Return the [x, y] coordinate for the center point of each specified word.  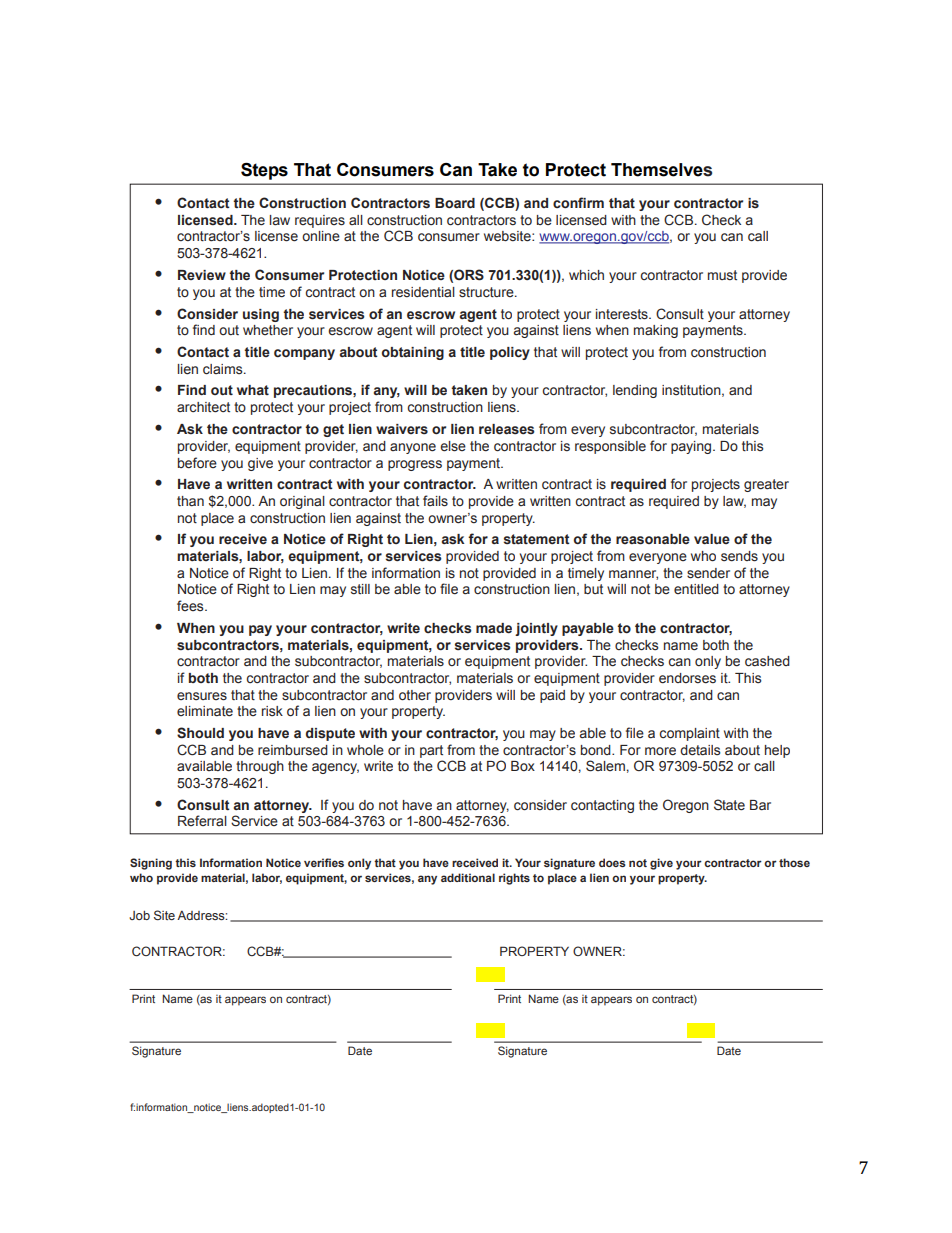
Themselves [661, 170]
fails [435, 501]
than [190, 501]
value [712, 539]
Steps [264, 171]
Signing [151, 864]
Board [455, 203]
